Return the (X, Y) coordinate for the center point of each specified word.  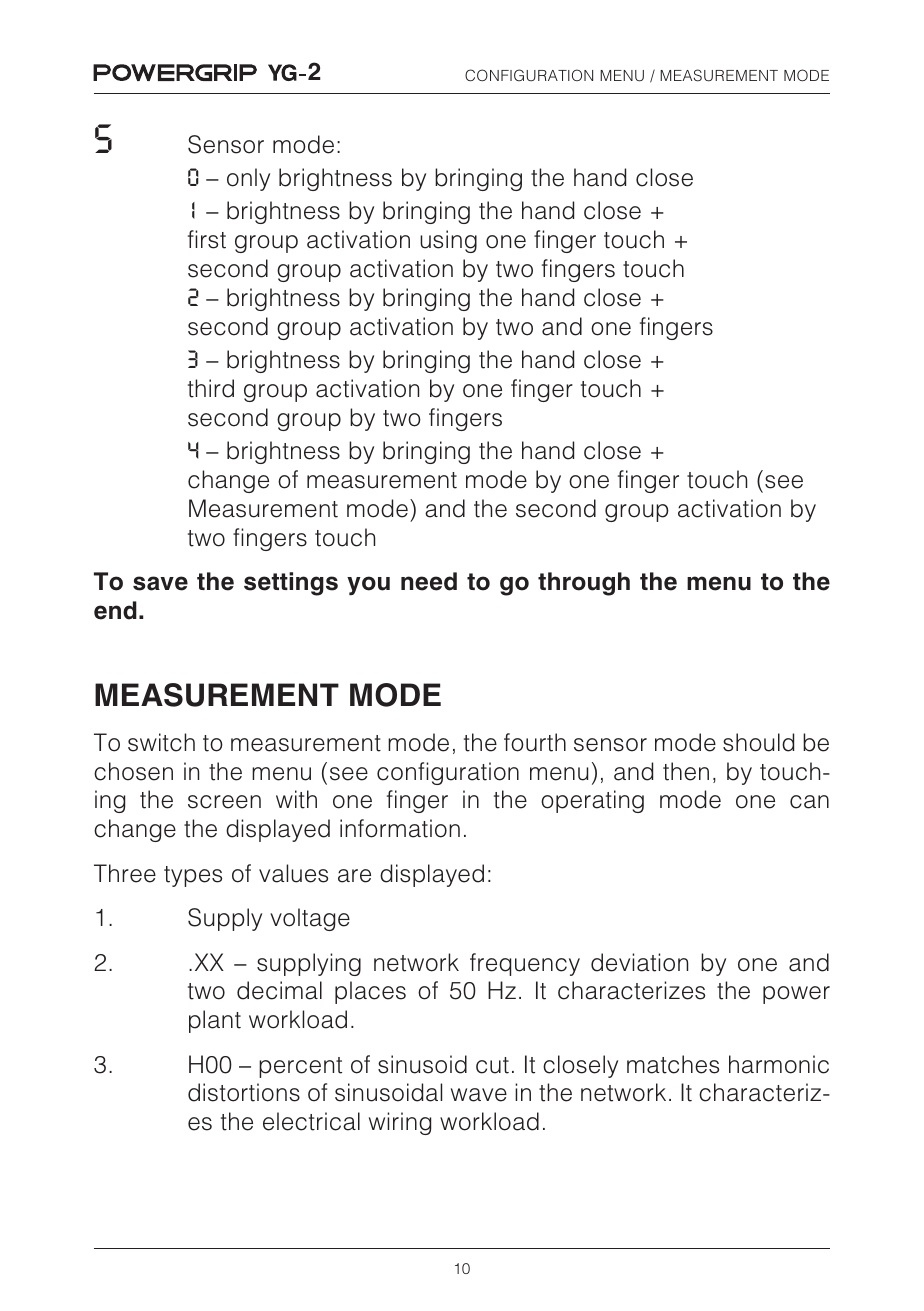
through (584, 584)
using (448, 241)
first (207, 239)
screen (224, 802)
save (160, 583)
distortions (244, 1092)
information (400, 828)
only (248, 179)
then (686, 771)
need (429, 581)
